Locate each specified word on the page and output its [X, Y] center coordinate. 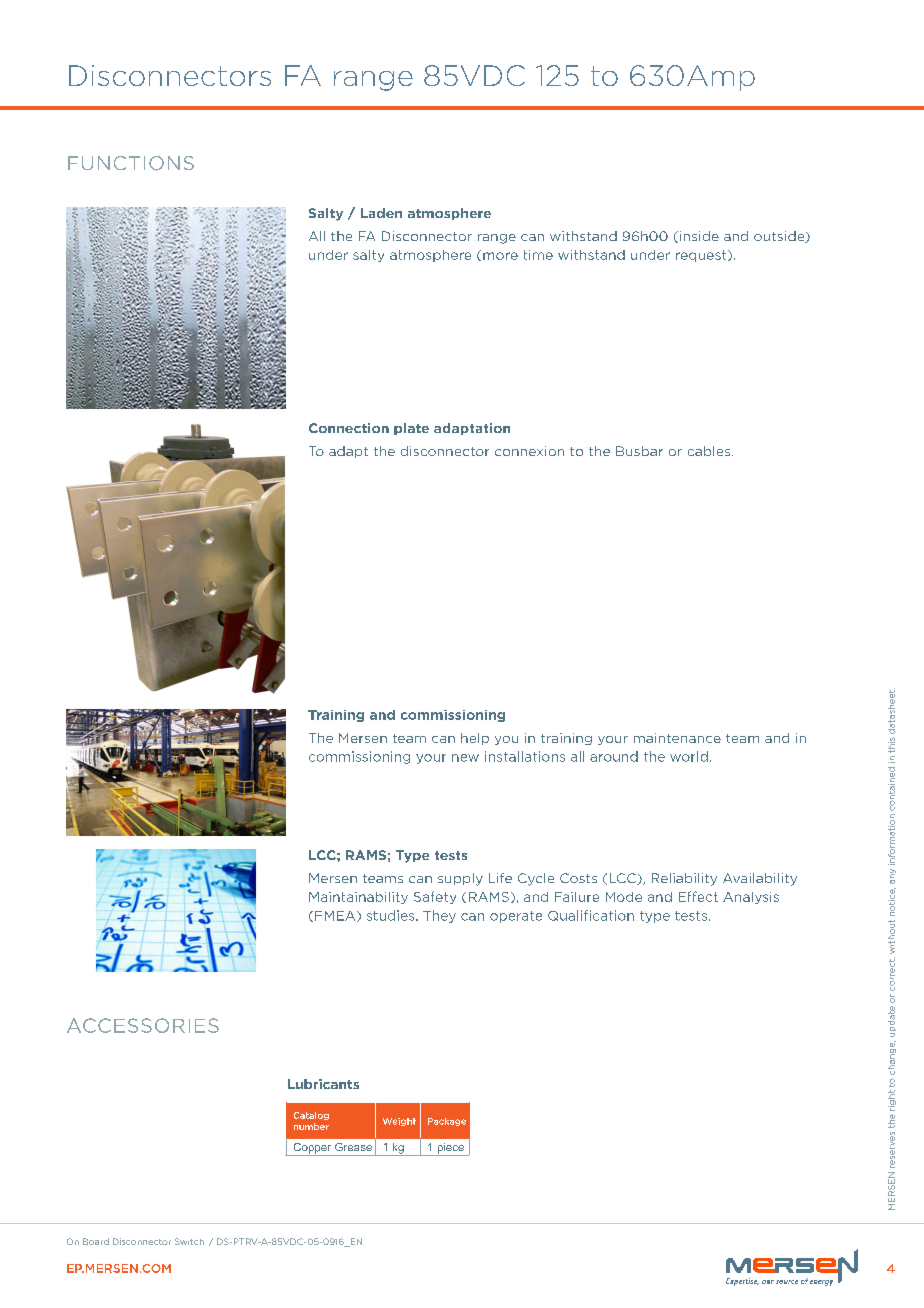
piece [451, 1149]
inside [699, 236]
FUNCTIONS [131, 163]
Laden [381, 213]
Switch [189, 1241]
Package [447, 1122]
